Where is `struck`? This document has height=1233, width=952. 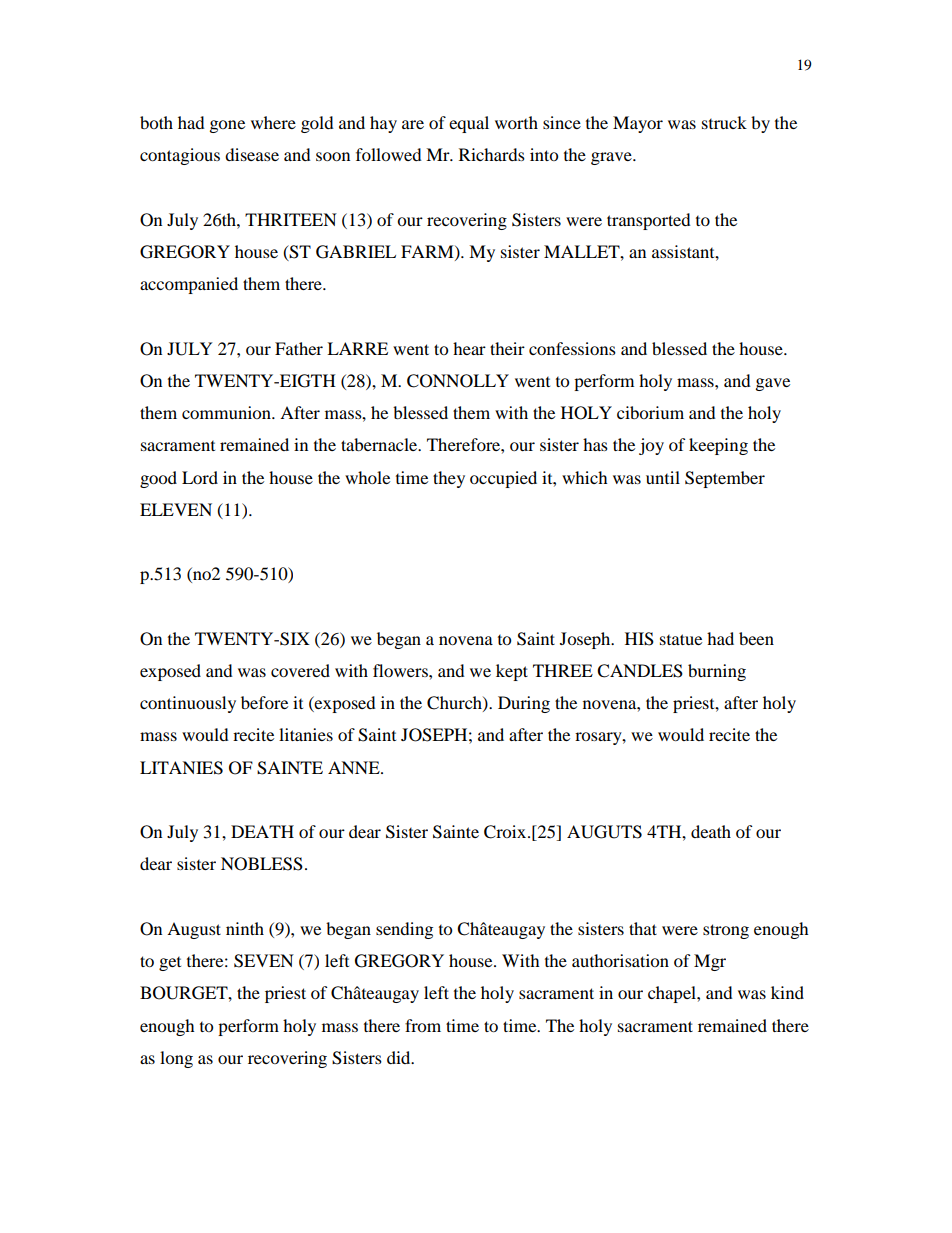 struck is located at coordinates (724, 122).
